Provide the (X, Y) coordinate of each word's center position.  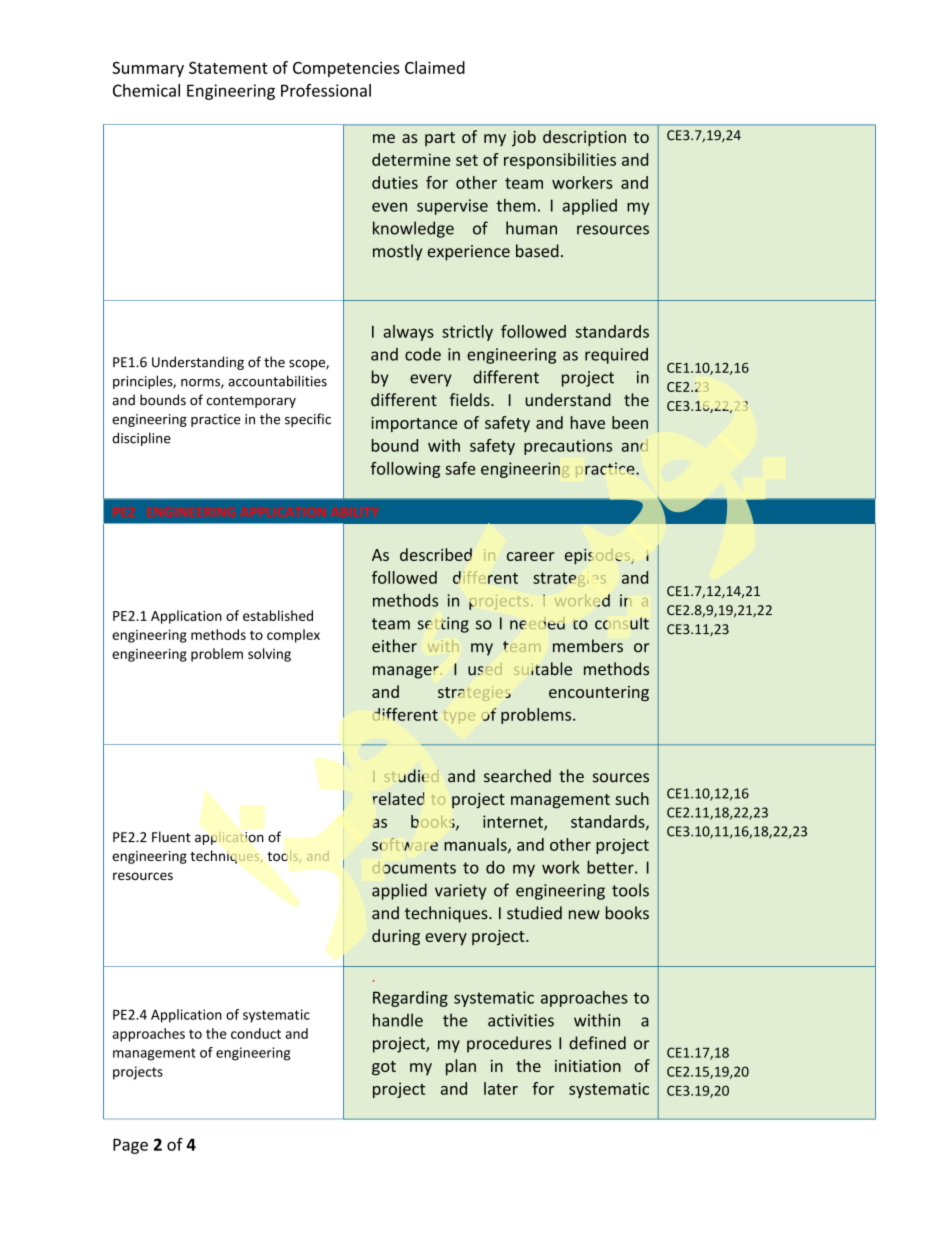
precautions (568, 447)
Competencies (346, 69)
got (384, 1068)
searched (517, 776)
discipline (141, 439)
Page (130, 1146)
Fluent (171, 837)
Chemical (146, 90)
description (584, 138)
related (398, 798)
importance (414, 424)
